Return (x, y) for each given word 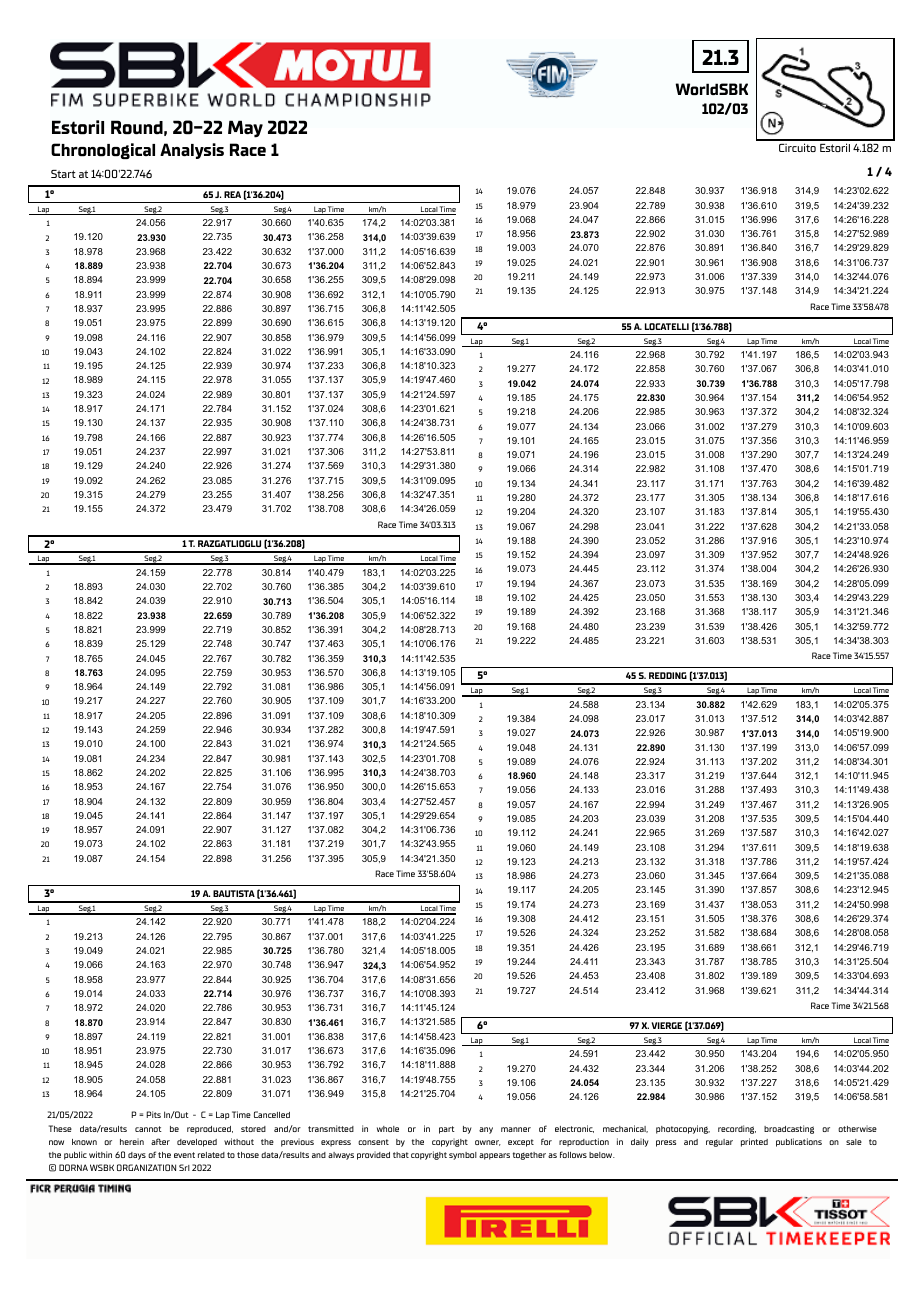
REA (232, 194)
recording (737, 1129)
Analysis (192, 151)
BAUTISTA (234, 893)
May (245, 129)
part (447, 1130)
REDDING (668, 675)
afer (160, 1141)
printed (754, 1142)
